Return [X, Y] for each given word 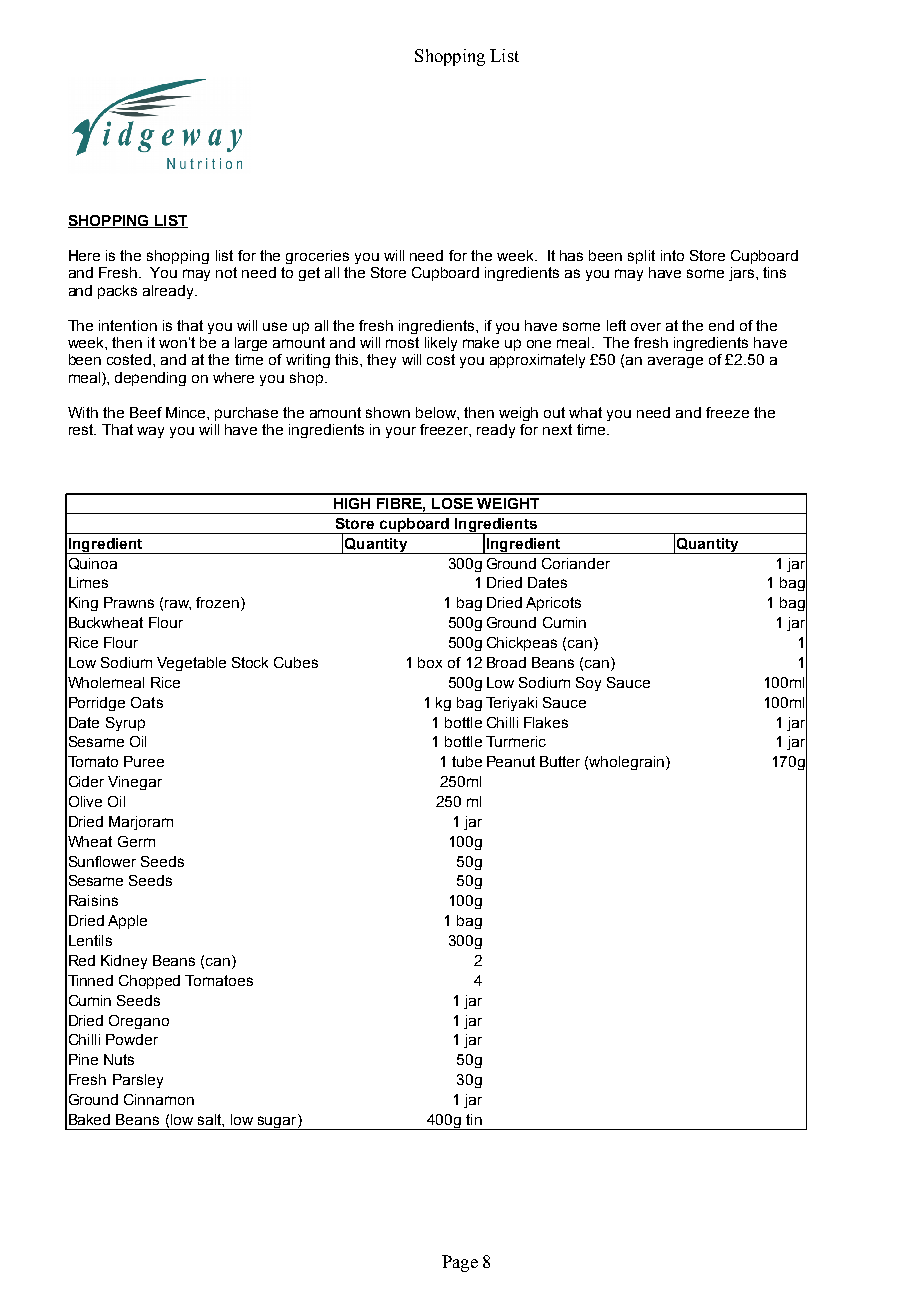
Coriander [576, 563]
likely [441, 344]
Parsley [138, 1081]
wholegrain [628, 763]
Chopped [149, 982]
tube [467, 761]
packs [117, 292]
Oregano [139, 1022]
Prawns [129, 602]
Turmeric [516, 741]
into [672, 255]
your [401, 432]
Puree [144, 761]
